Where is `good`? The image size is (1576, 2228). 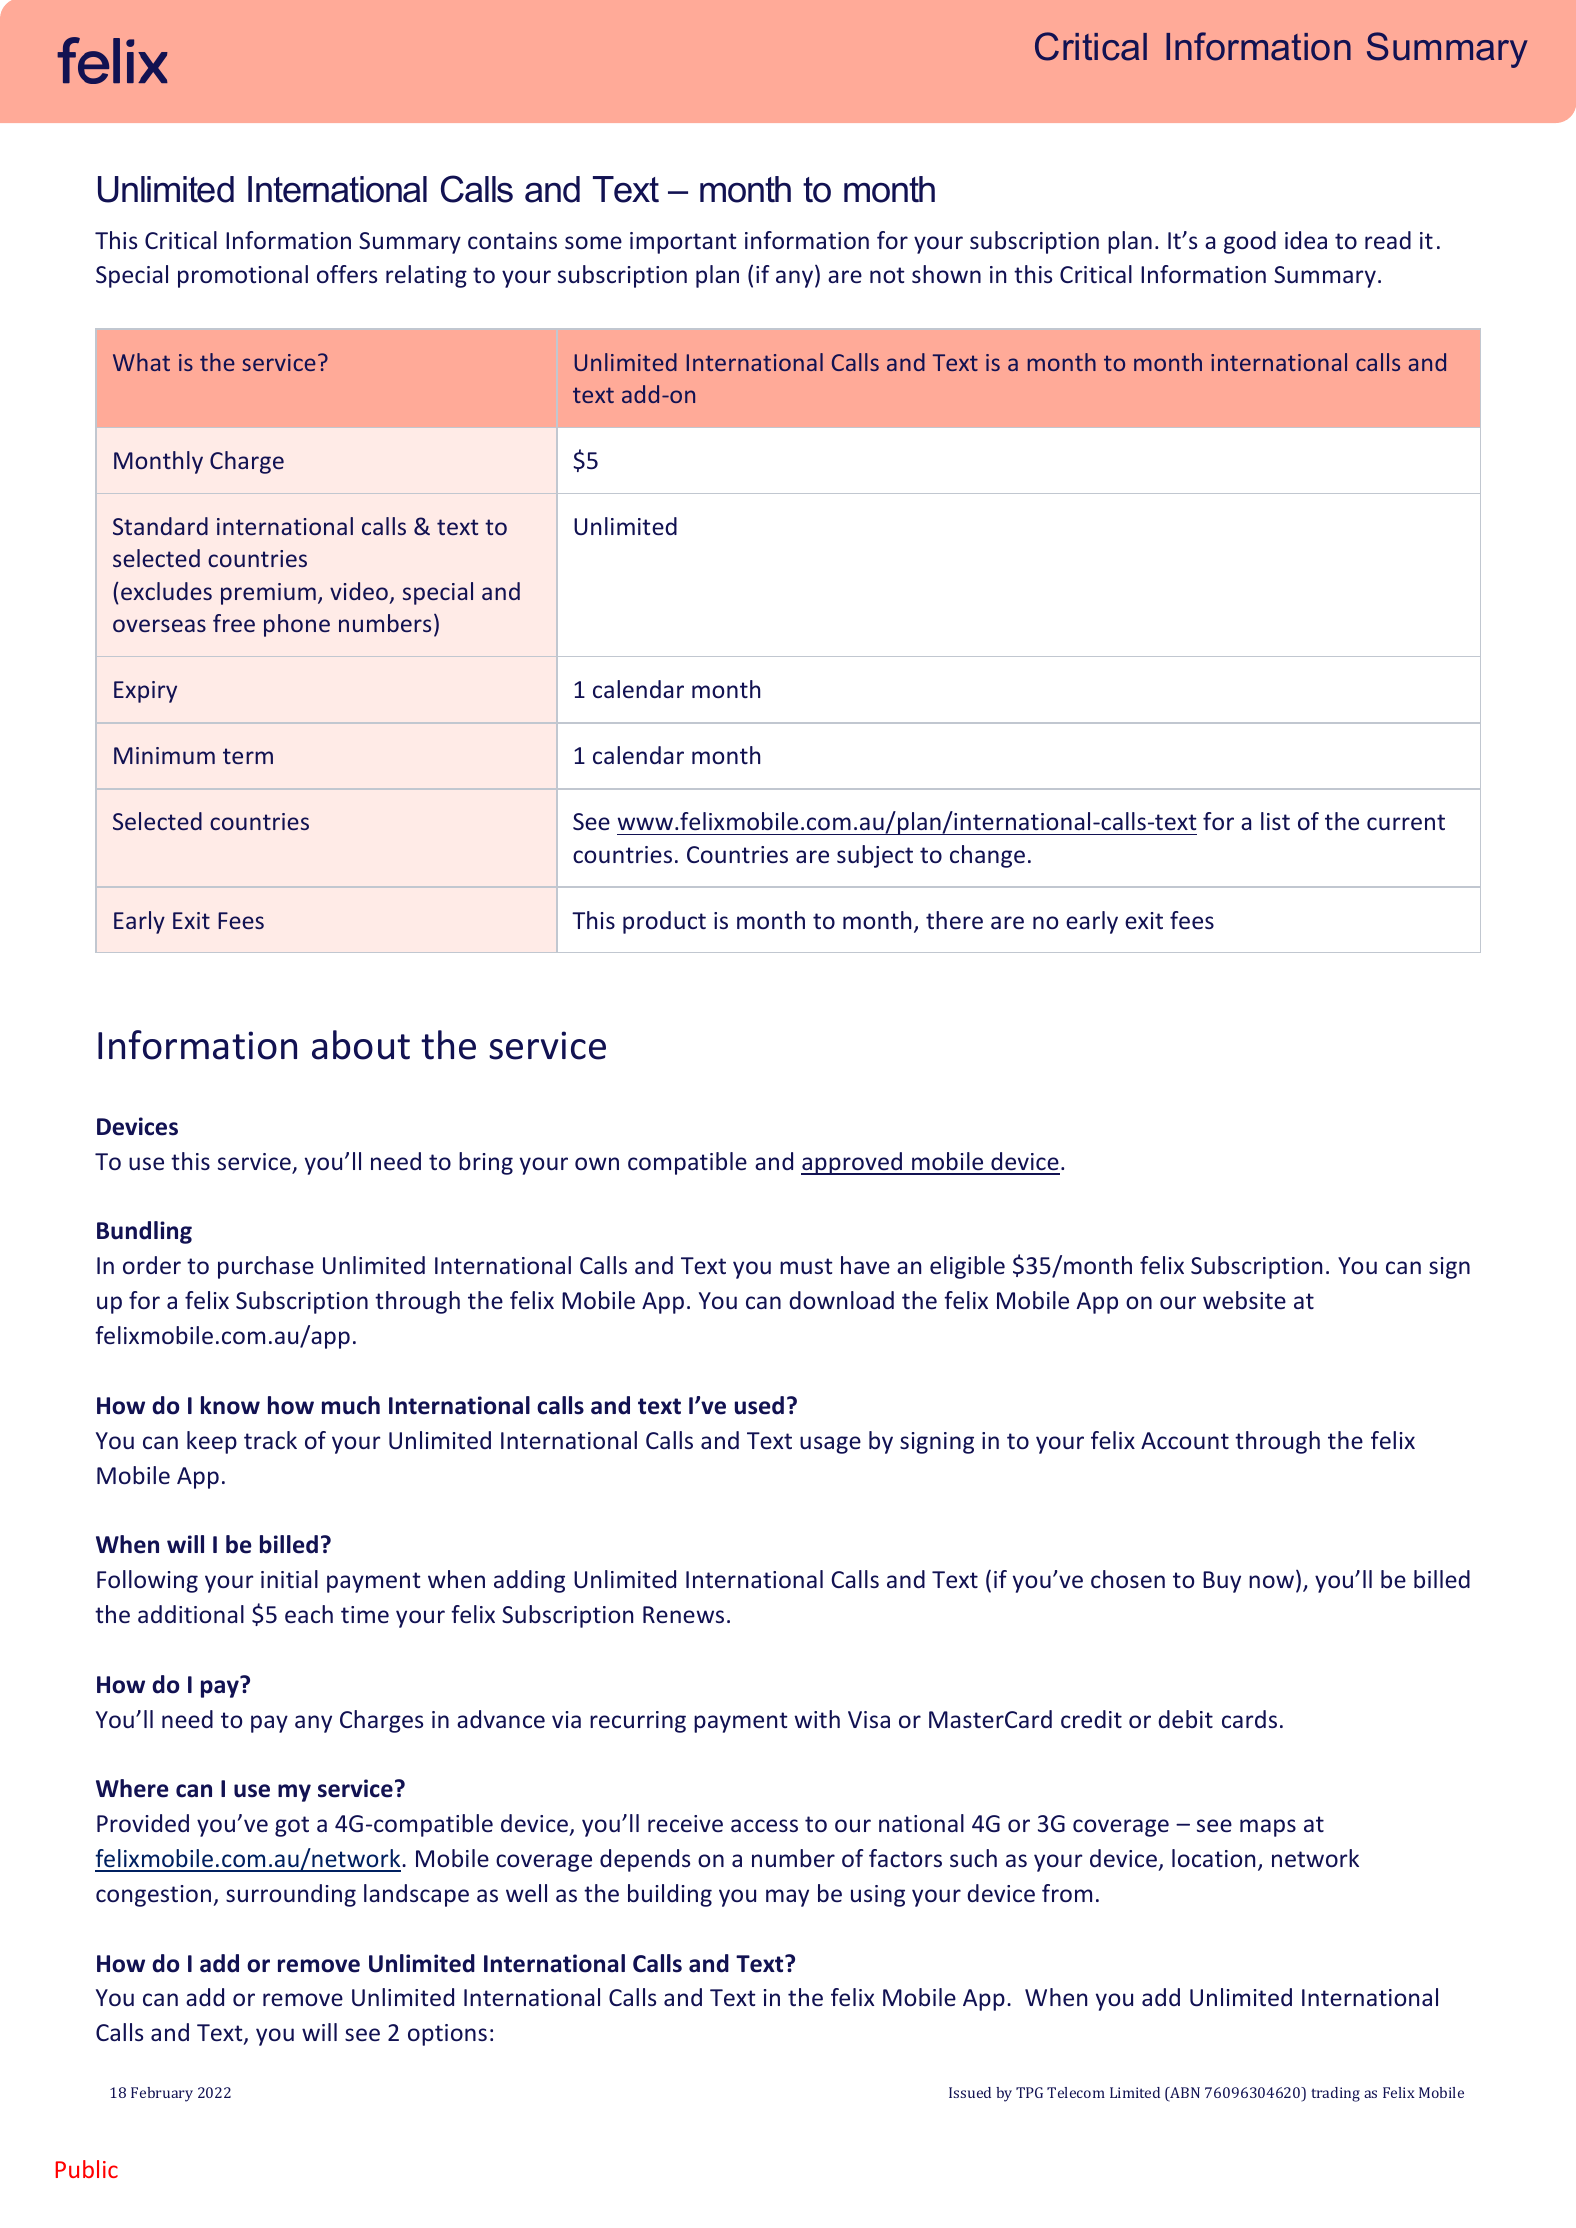 good is located at coordinates (1250, 242).
